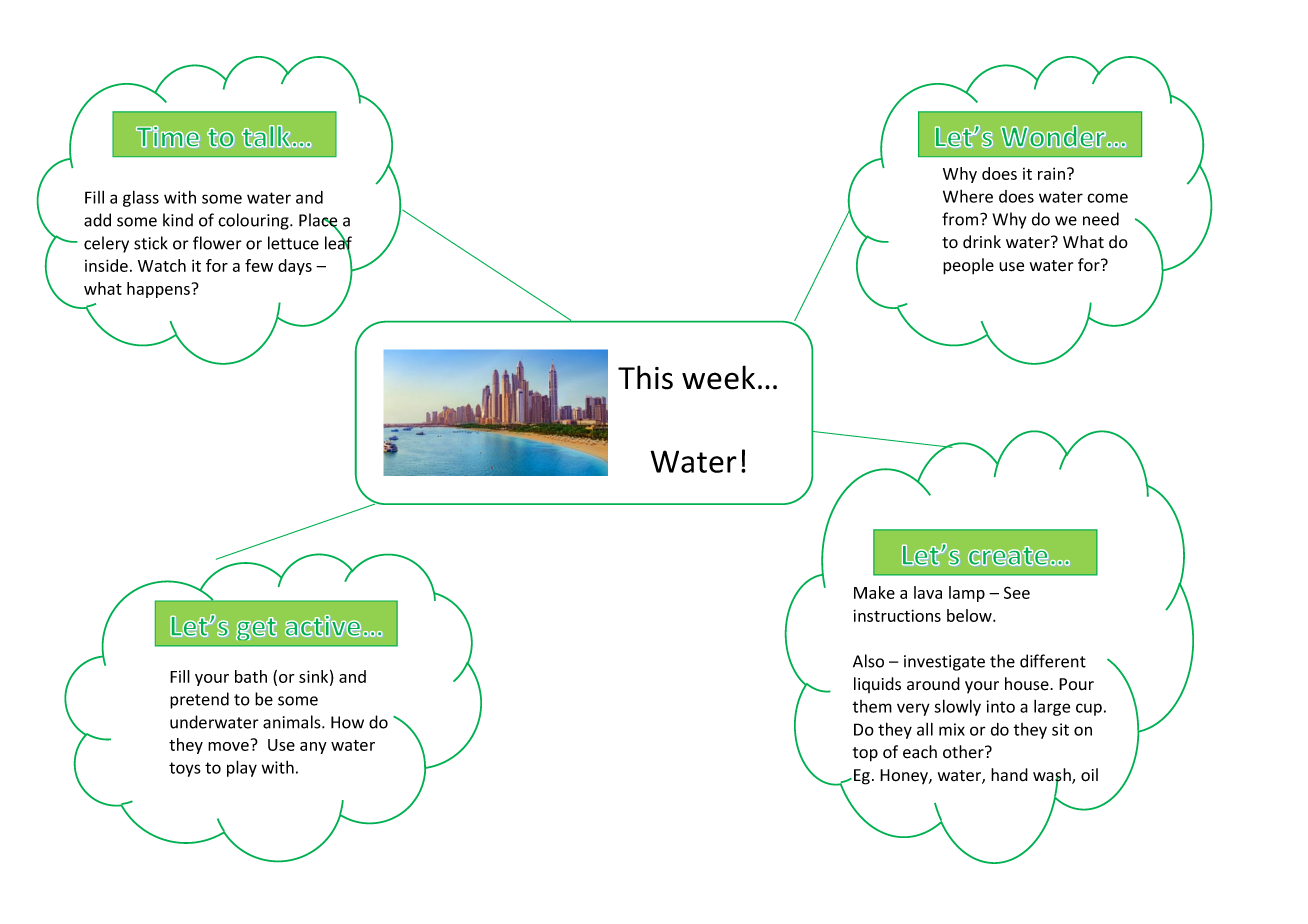 This screenshot has height=924, width=1308. What do you see at coordinates (968, 266) in the screenshot?
I see `people` at bounding box center [968, 266].
